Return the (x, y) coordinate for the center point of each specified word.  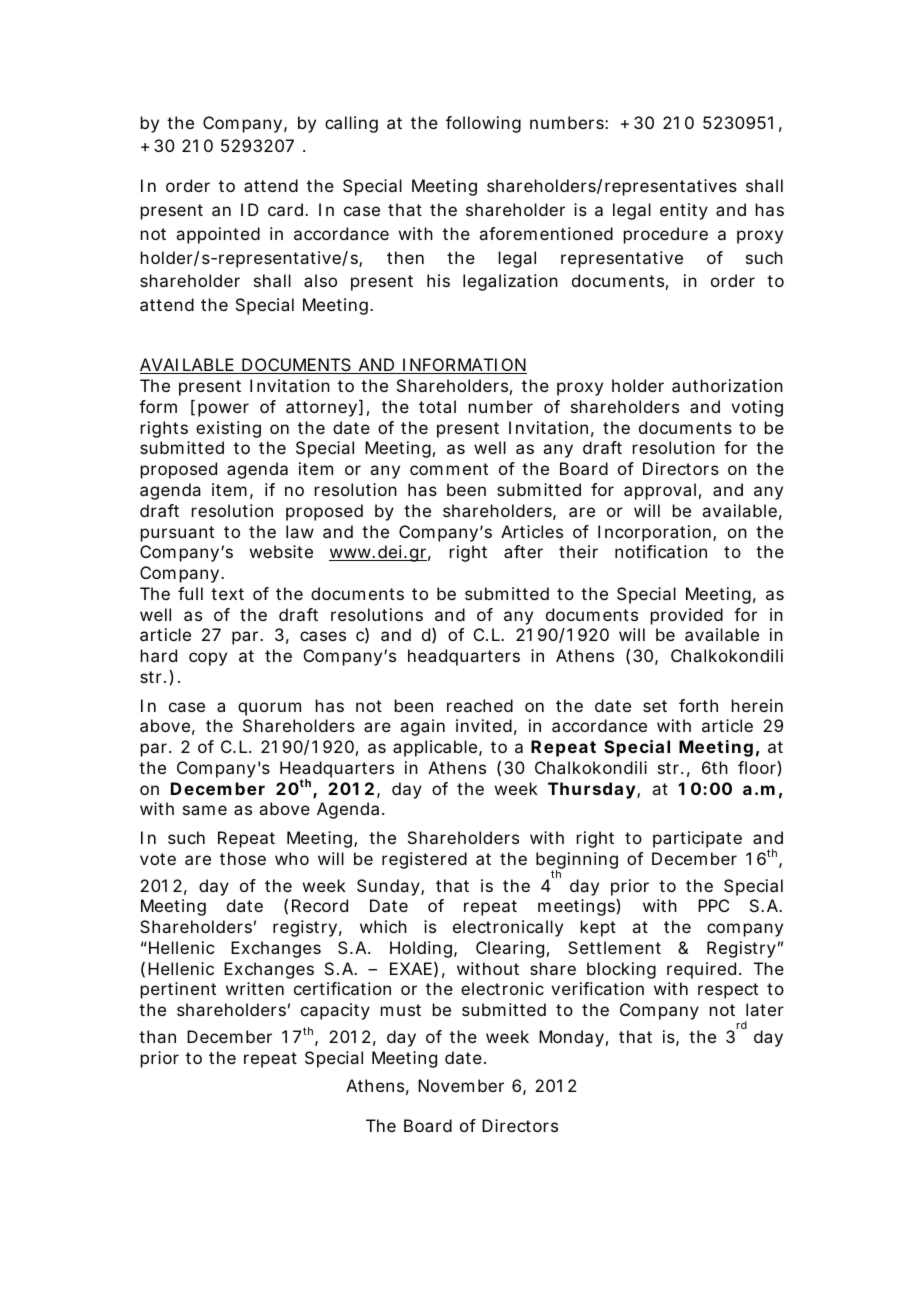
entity (684, 211)
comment (449, 469)
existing (228, 429)
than (157, 1036)
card (287, 209)
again (422, 727)
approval (660, 491)
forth (698, 705)
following (483, 124)
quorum (269, 709)
